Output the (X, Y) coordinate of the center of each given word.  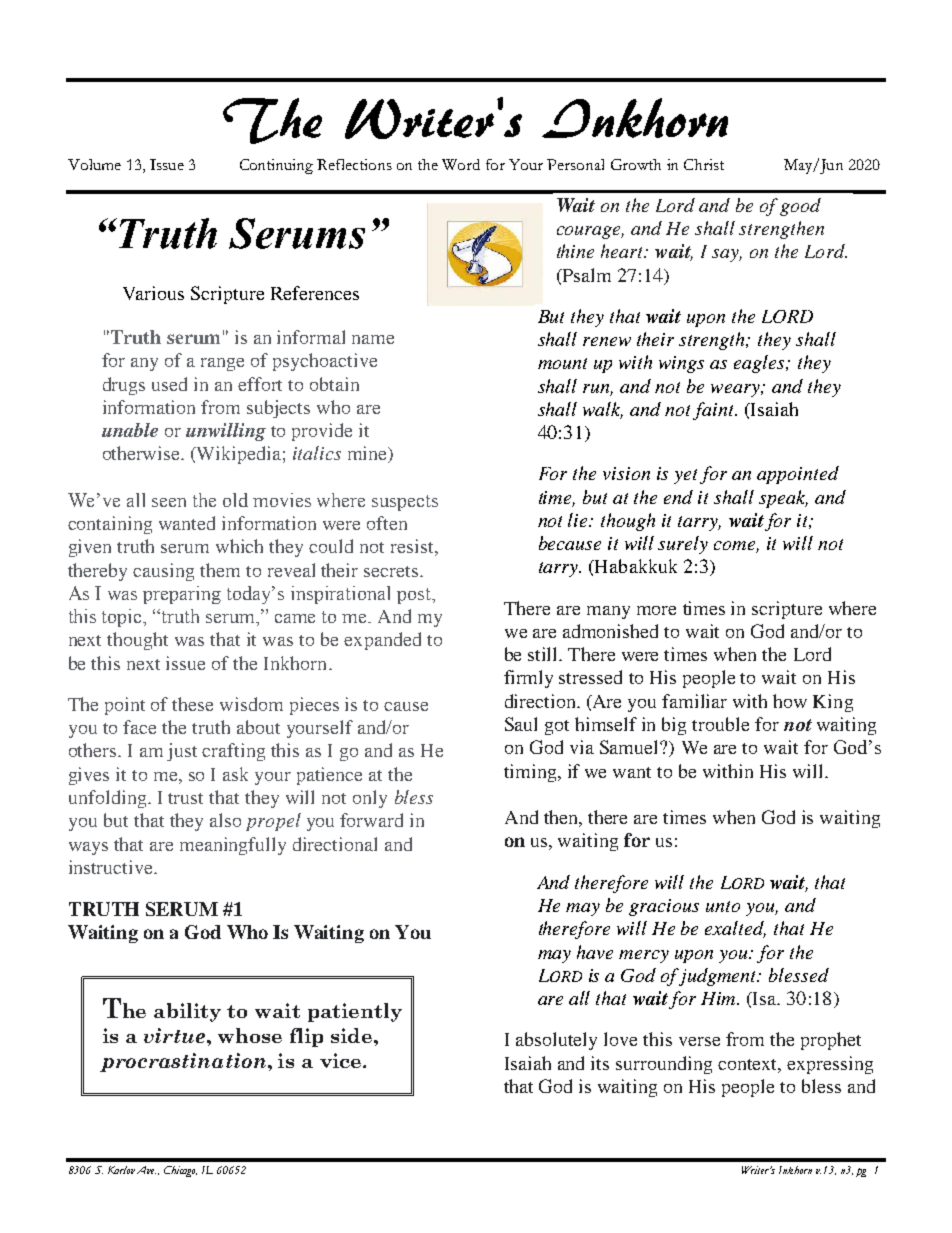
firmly (528, 679)
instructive (112, 867)
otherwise (142, 453)
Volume (94, 164)
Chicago (180, 1171)
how (790, 701)
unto (723, 906)
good (800, 207)
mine (368, 454)
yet (685, 476)
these (192, 704)
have (595, 952)
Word (461, 164)
